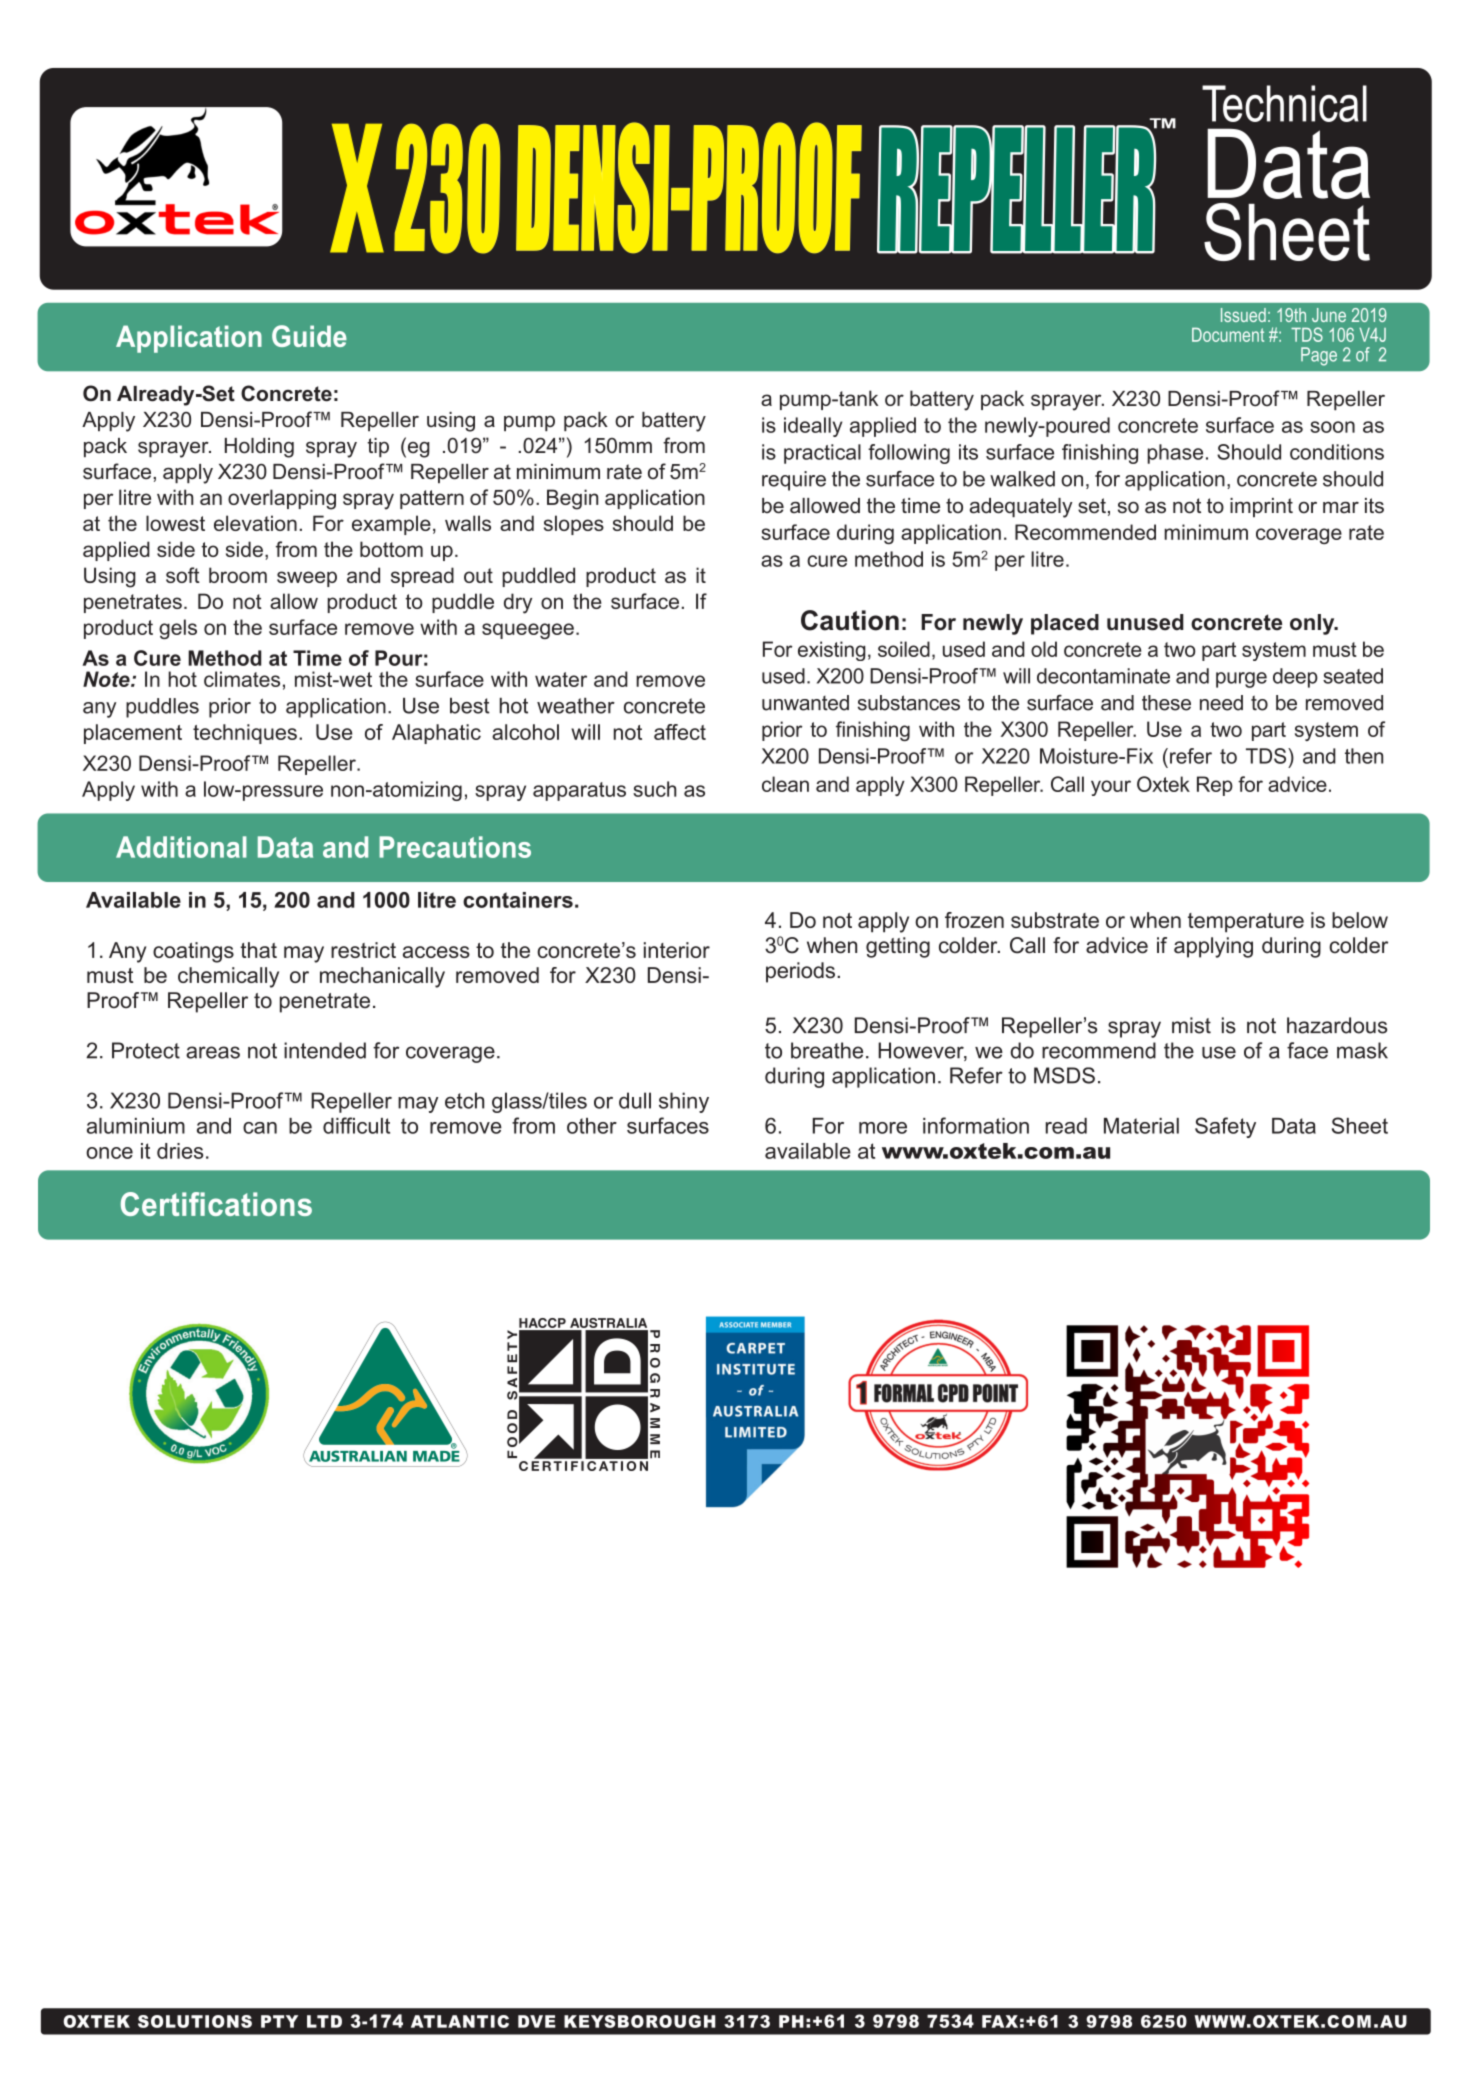 The width and height of the page is (1479, 2091). What do you see at coordinates (245, 734) in the page?
I see `techniques` at bounding box center [245, 734].
